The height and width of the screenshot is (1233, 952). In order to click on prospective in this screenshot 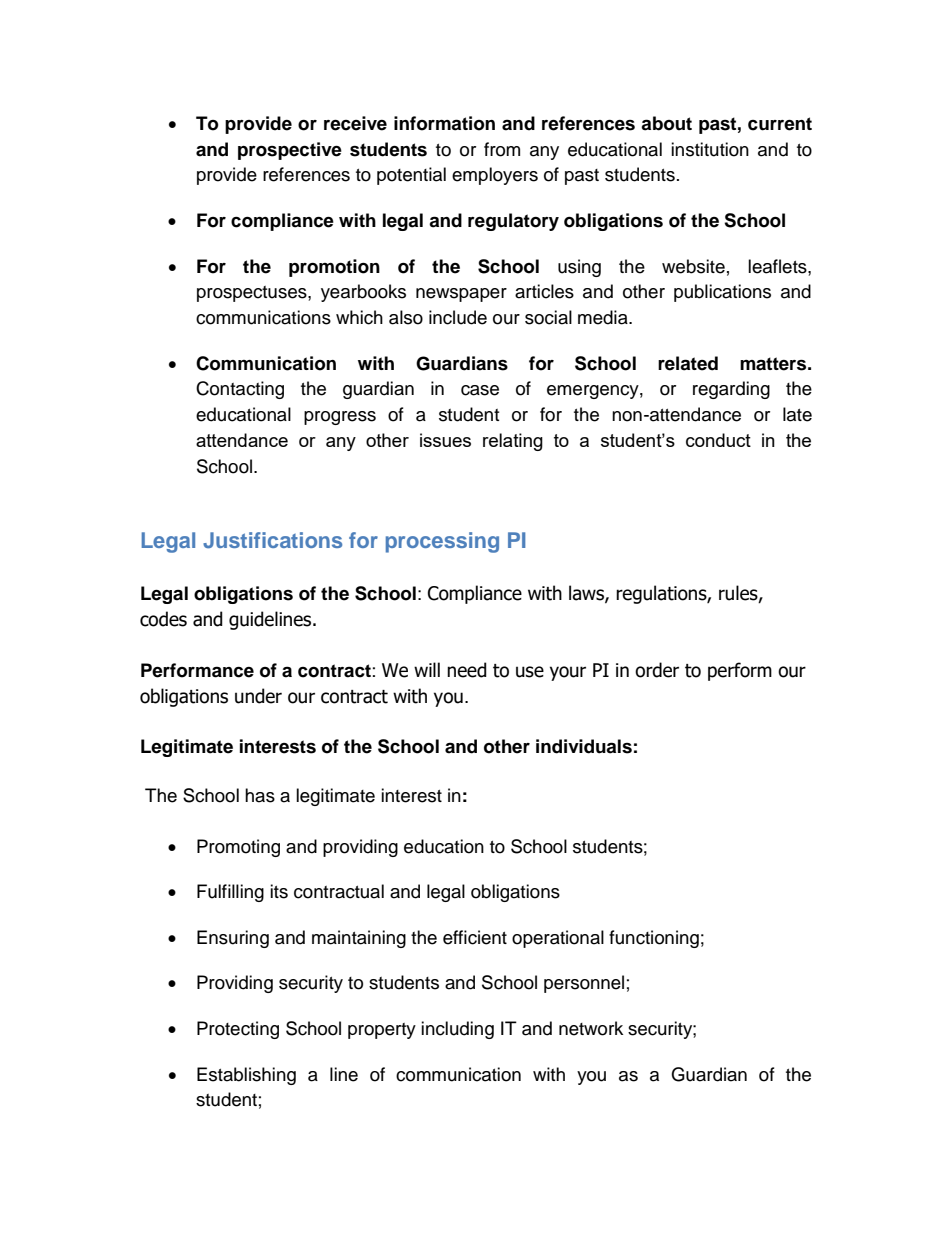, I will do `click(290, 151)`.
